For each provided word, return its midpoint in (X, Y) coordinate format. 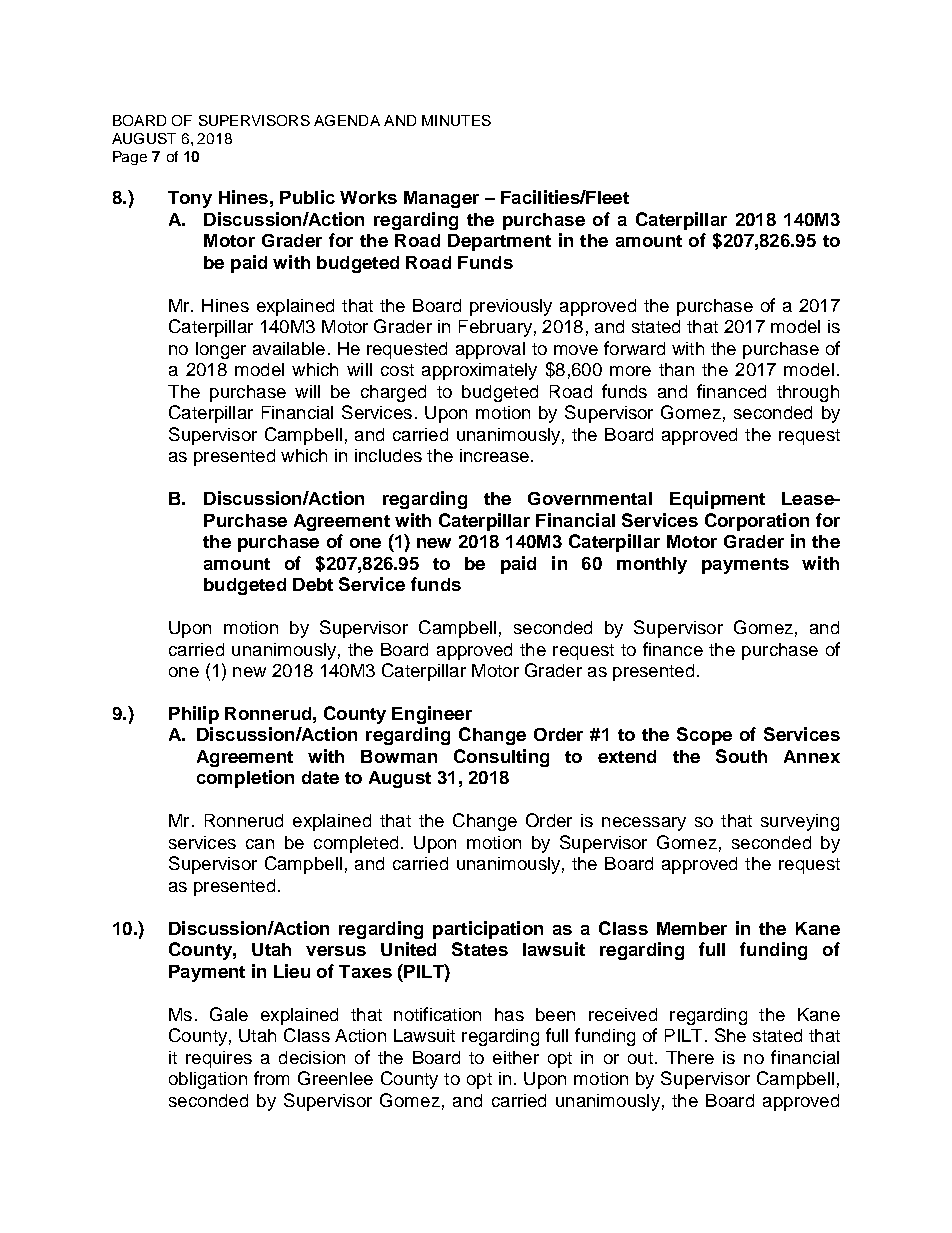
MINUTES (456, 120)
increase (494, 455)
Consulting (501, 758)
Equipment (717, 500)
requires (219, 1059)
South (741, 756)
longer (221, 350)
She (730, 1035)
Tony (190, 199)
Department (499, 242)
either (516, 1057)
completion (245, 779)
